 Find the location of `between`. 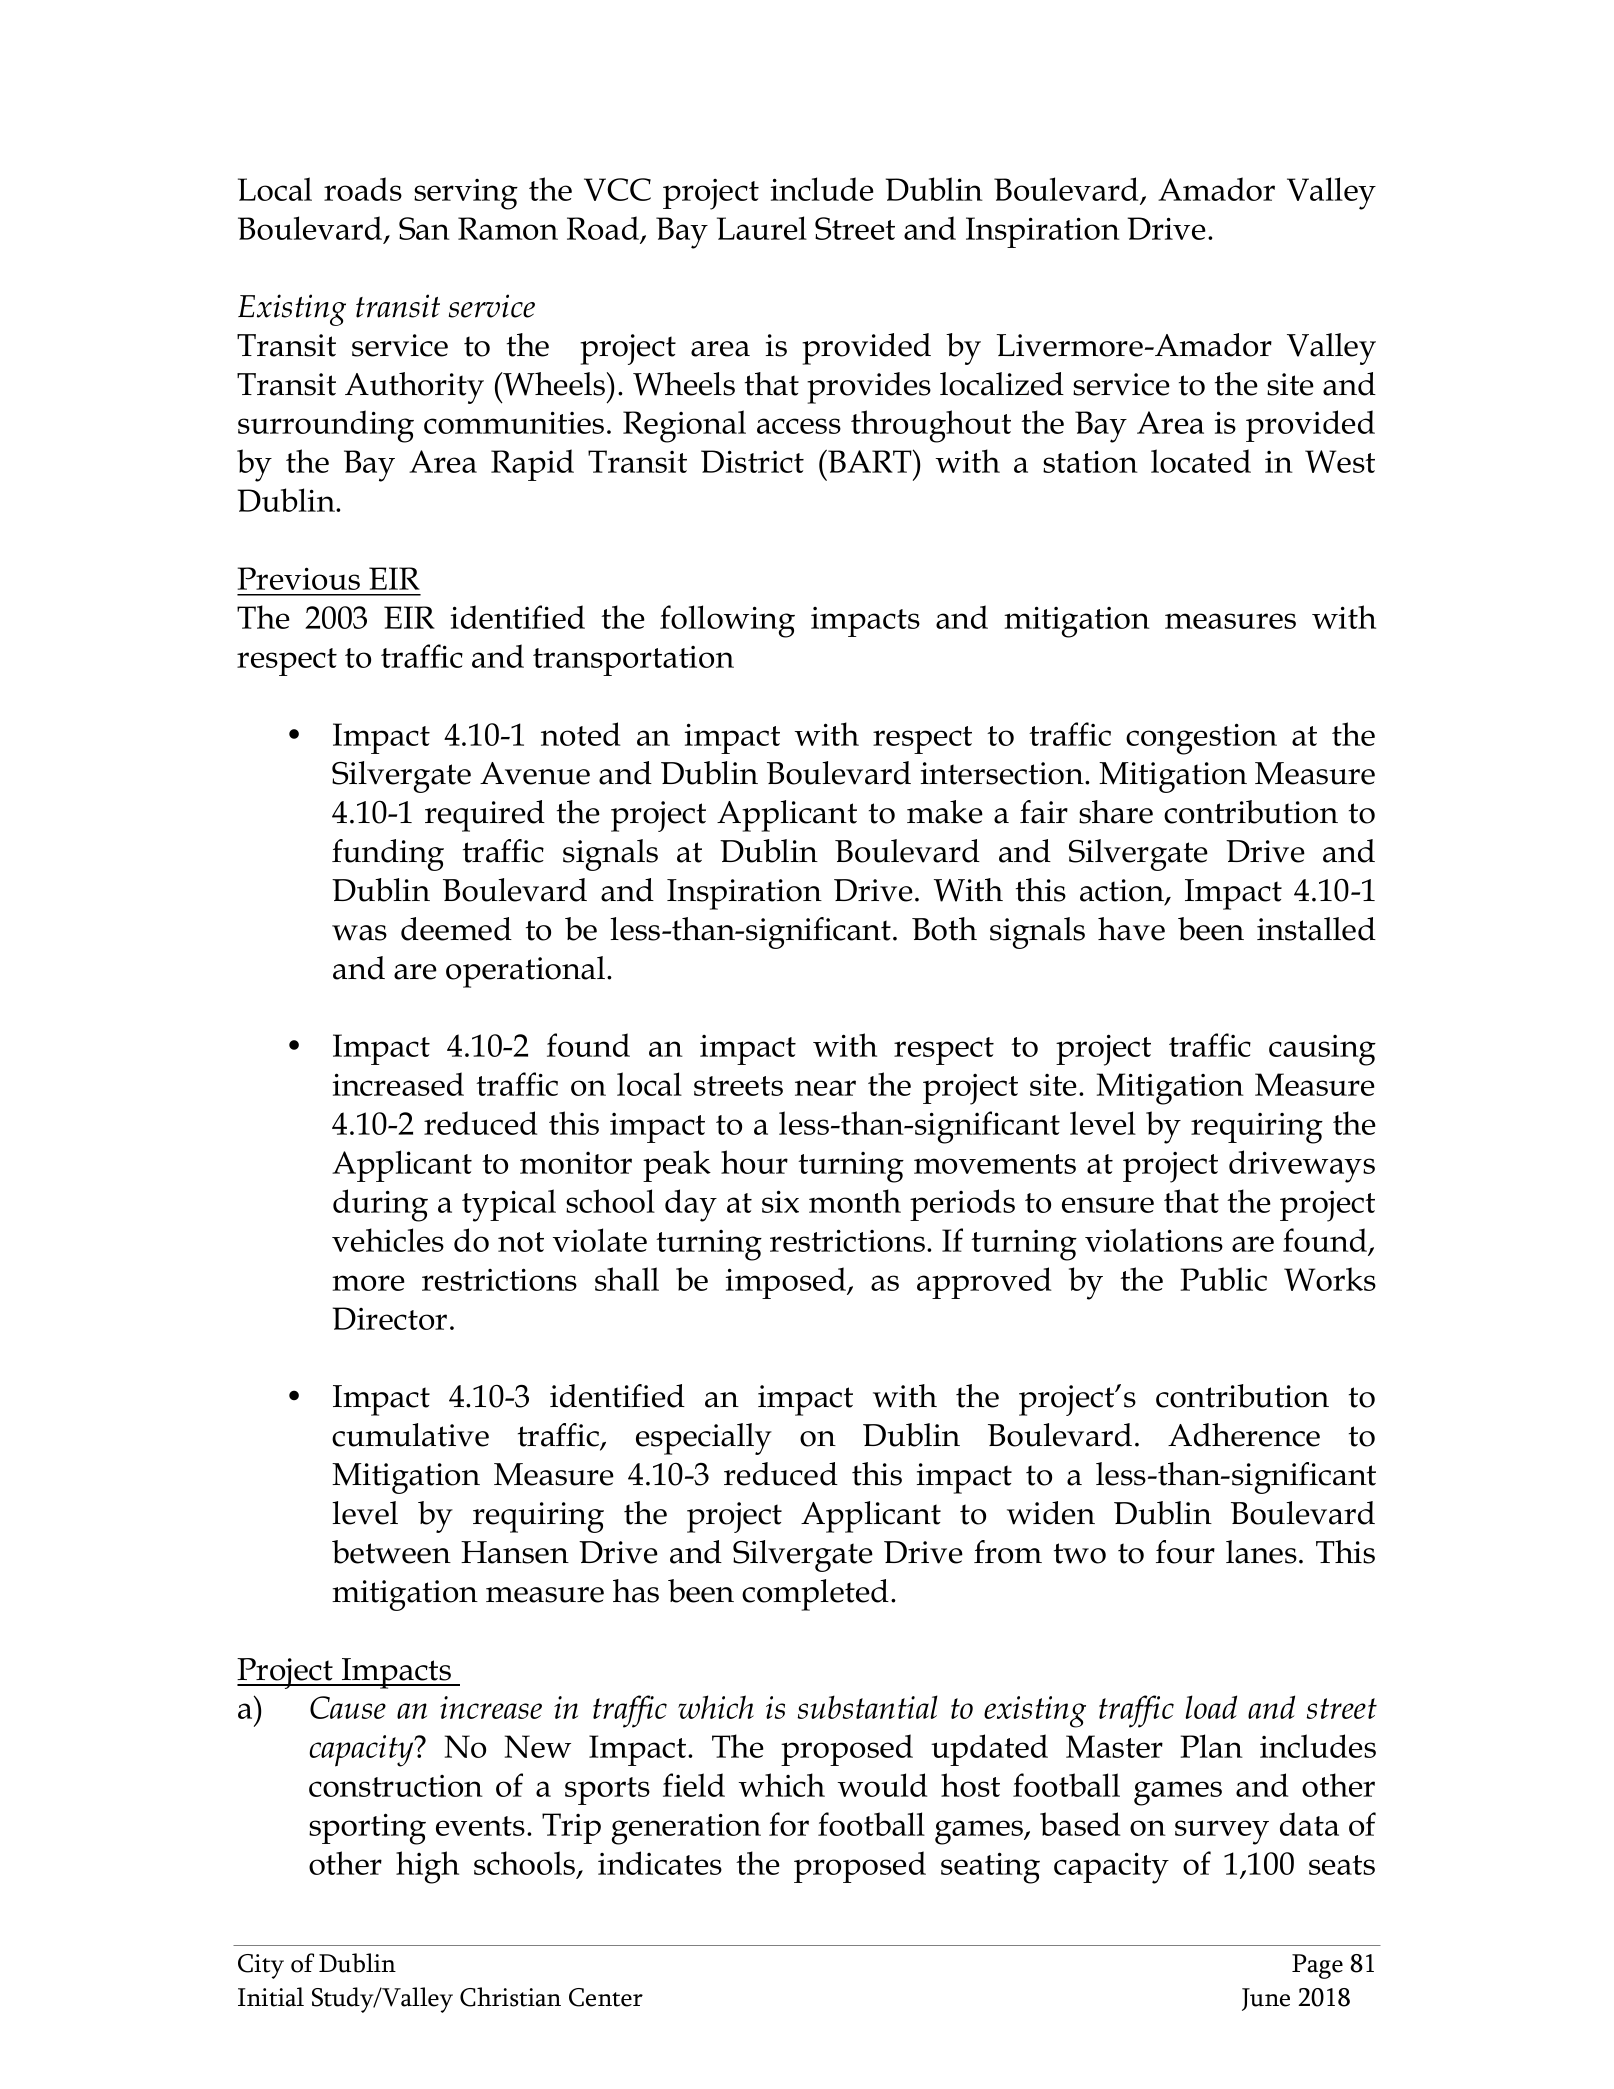

between is located at coordinates (391, 1552).
